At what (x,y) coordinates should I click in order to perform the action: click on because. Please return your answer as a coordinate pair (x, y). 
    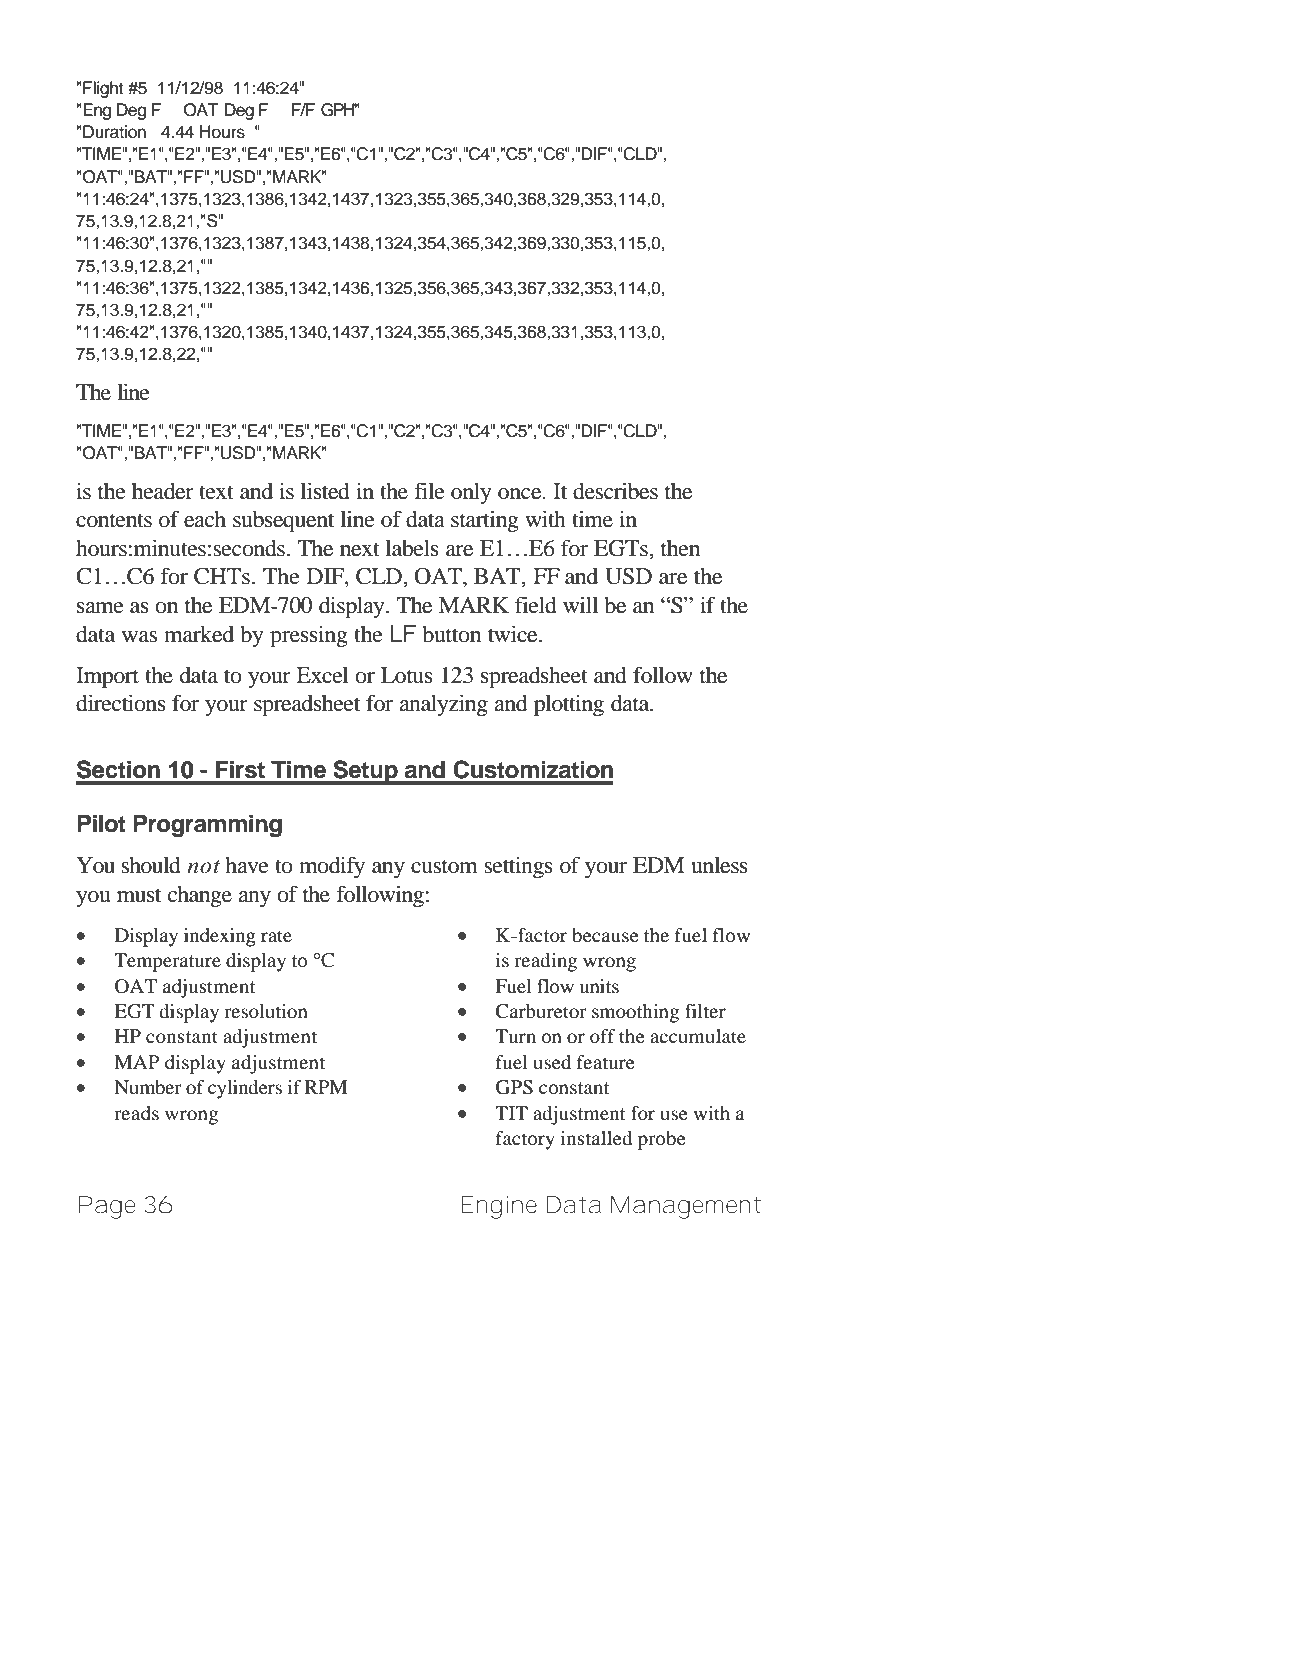
    Looking at the image, I should click on (605, 935).
